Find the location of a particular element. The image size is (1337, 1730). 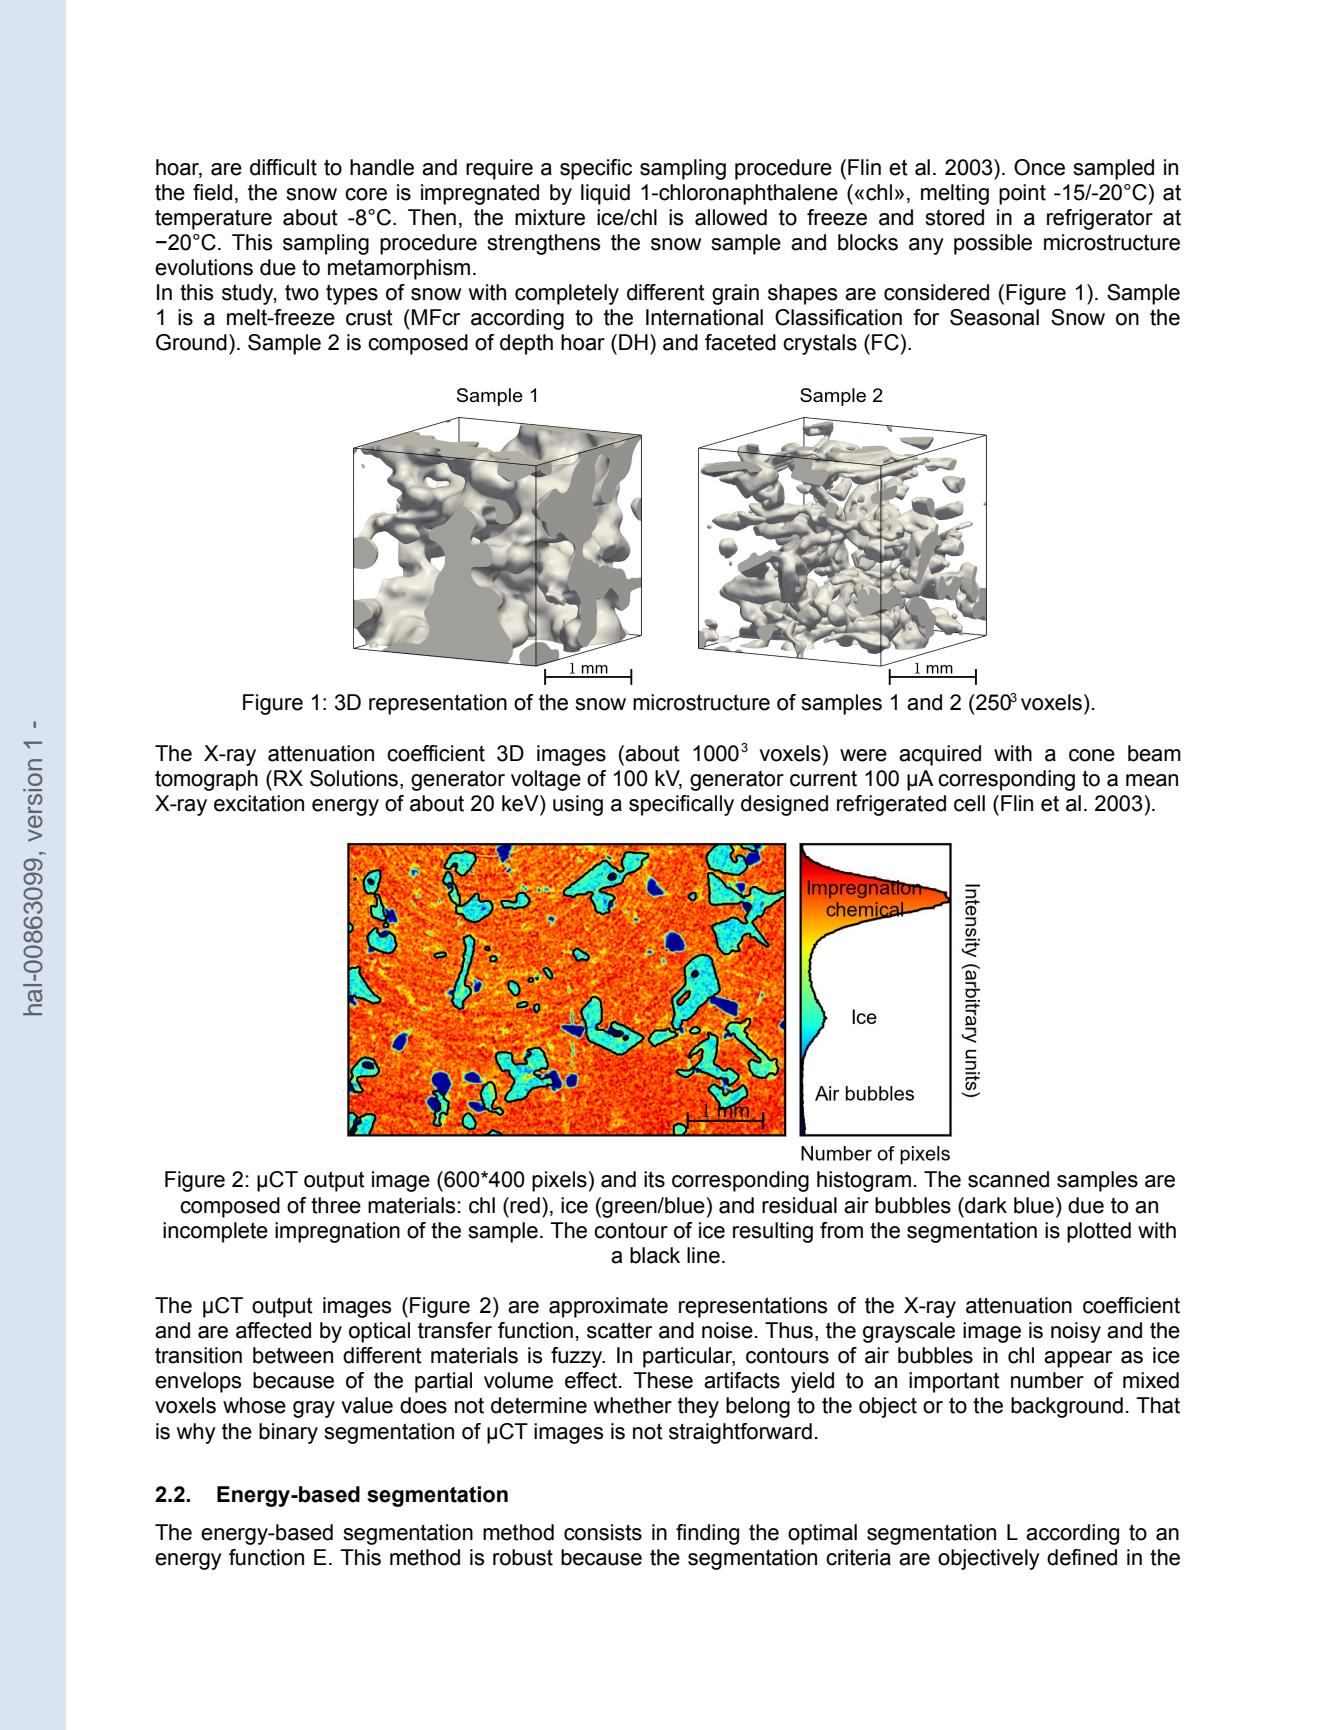

Seasonal is located at coordinates (994, 317).
